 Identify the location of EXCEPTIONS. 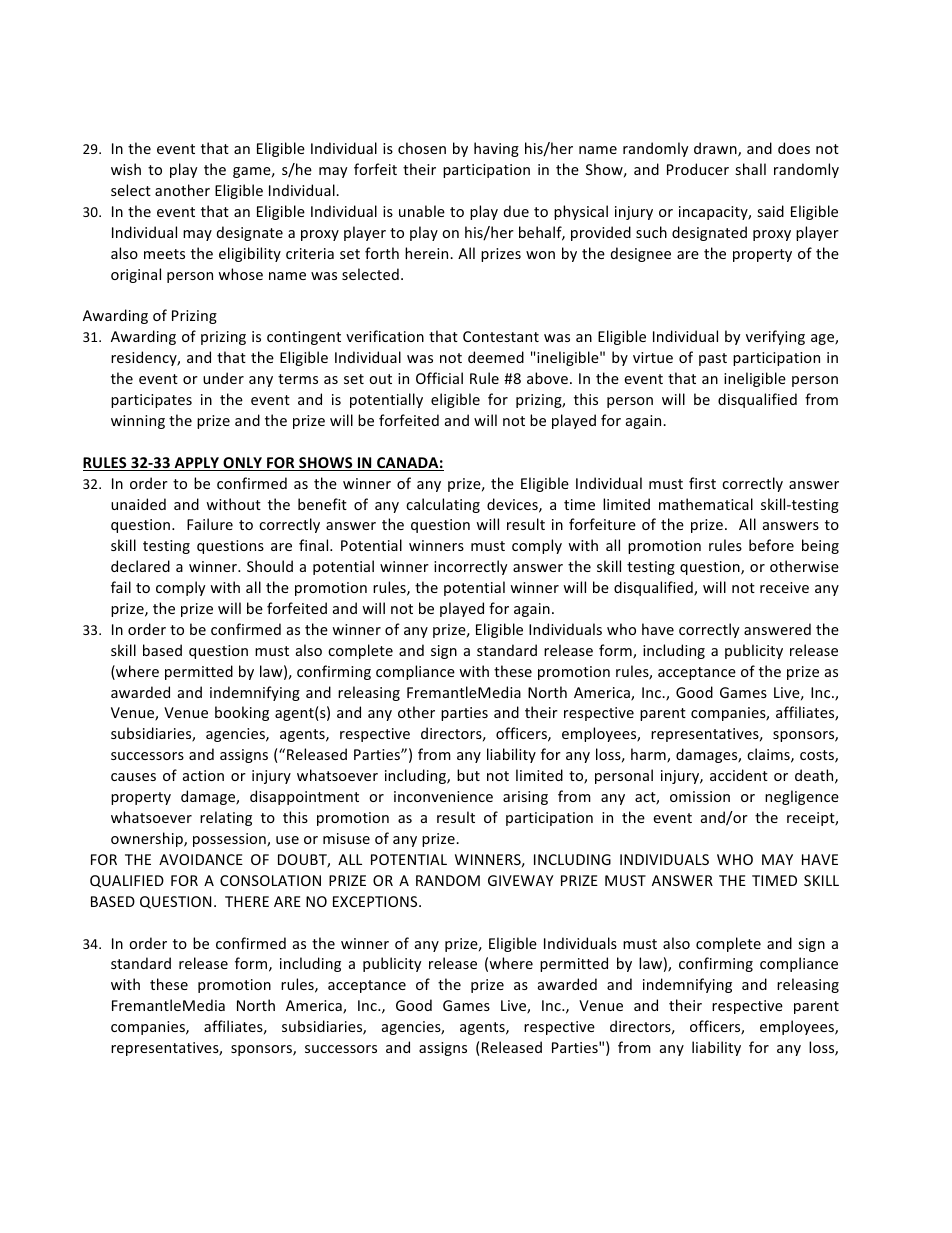
(376, 901).
